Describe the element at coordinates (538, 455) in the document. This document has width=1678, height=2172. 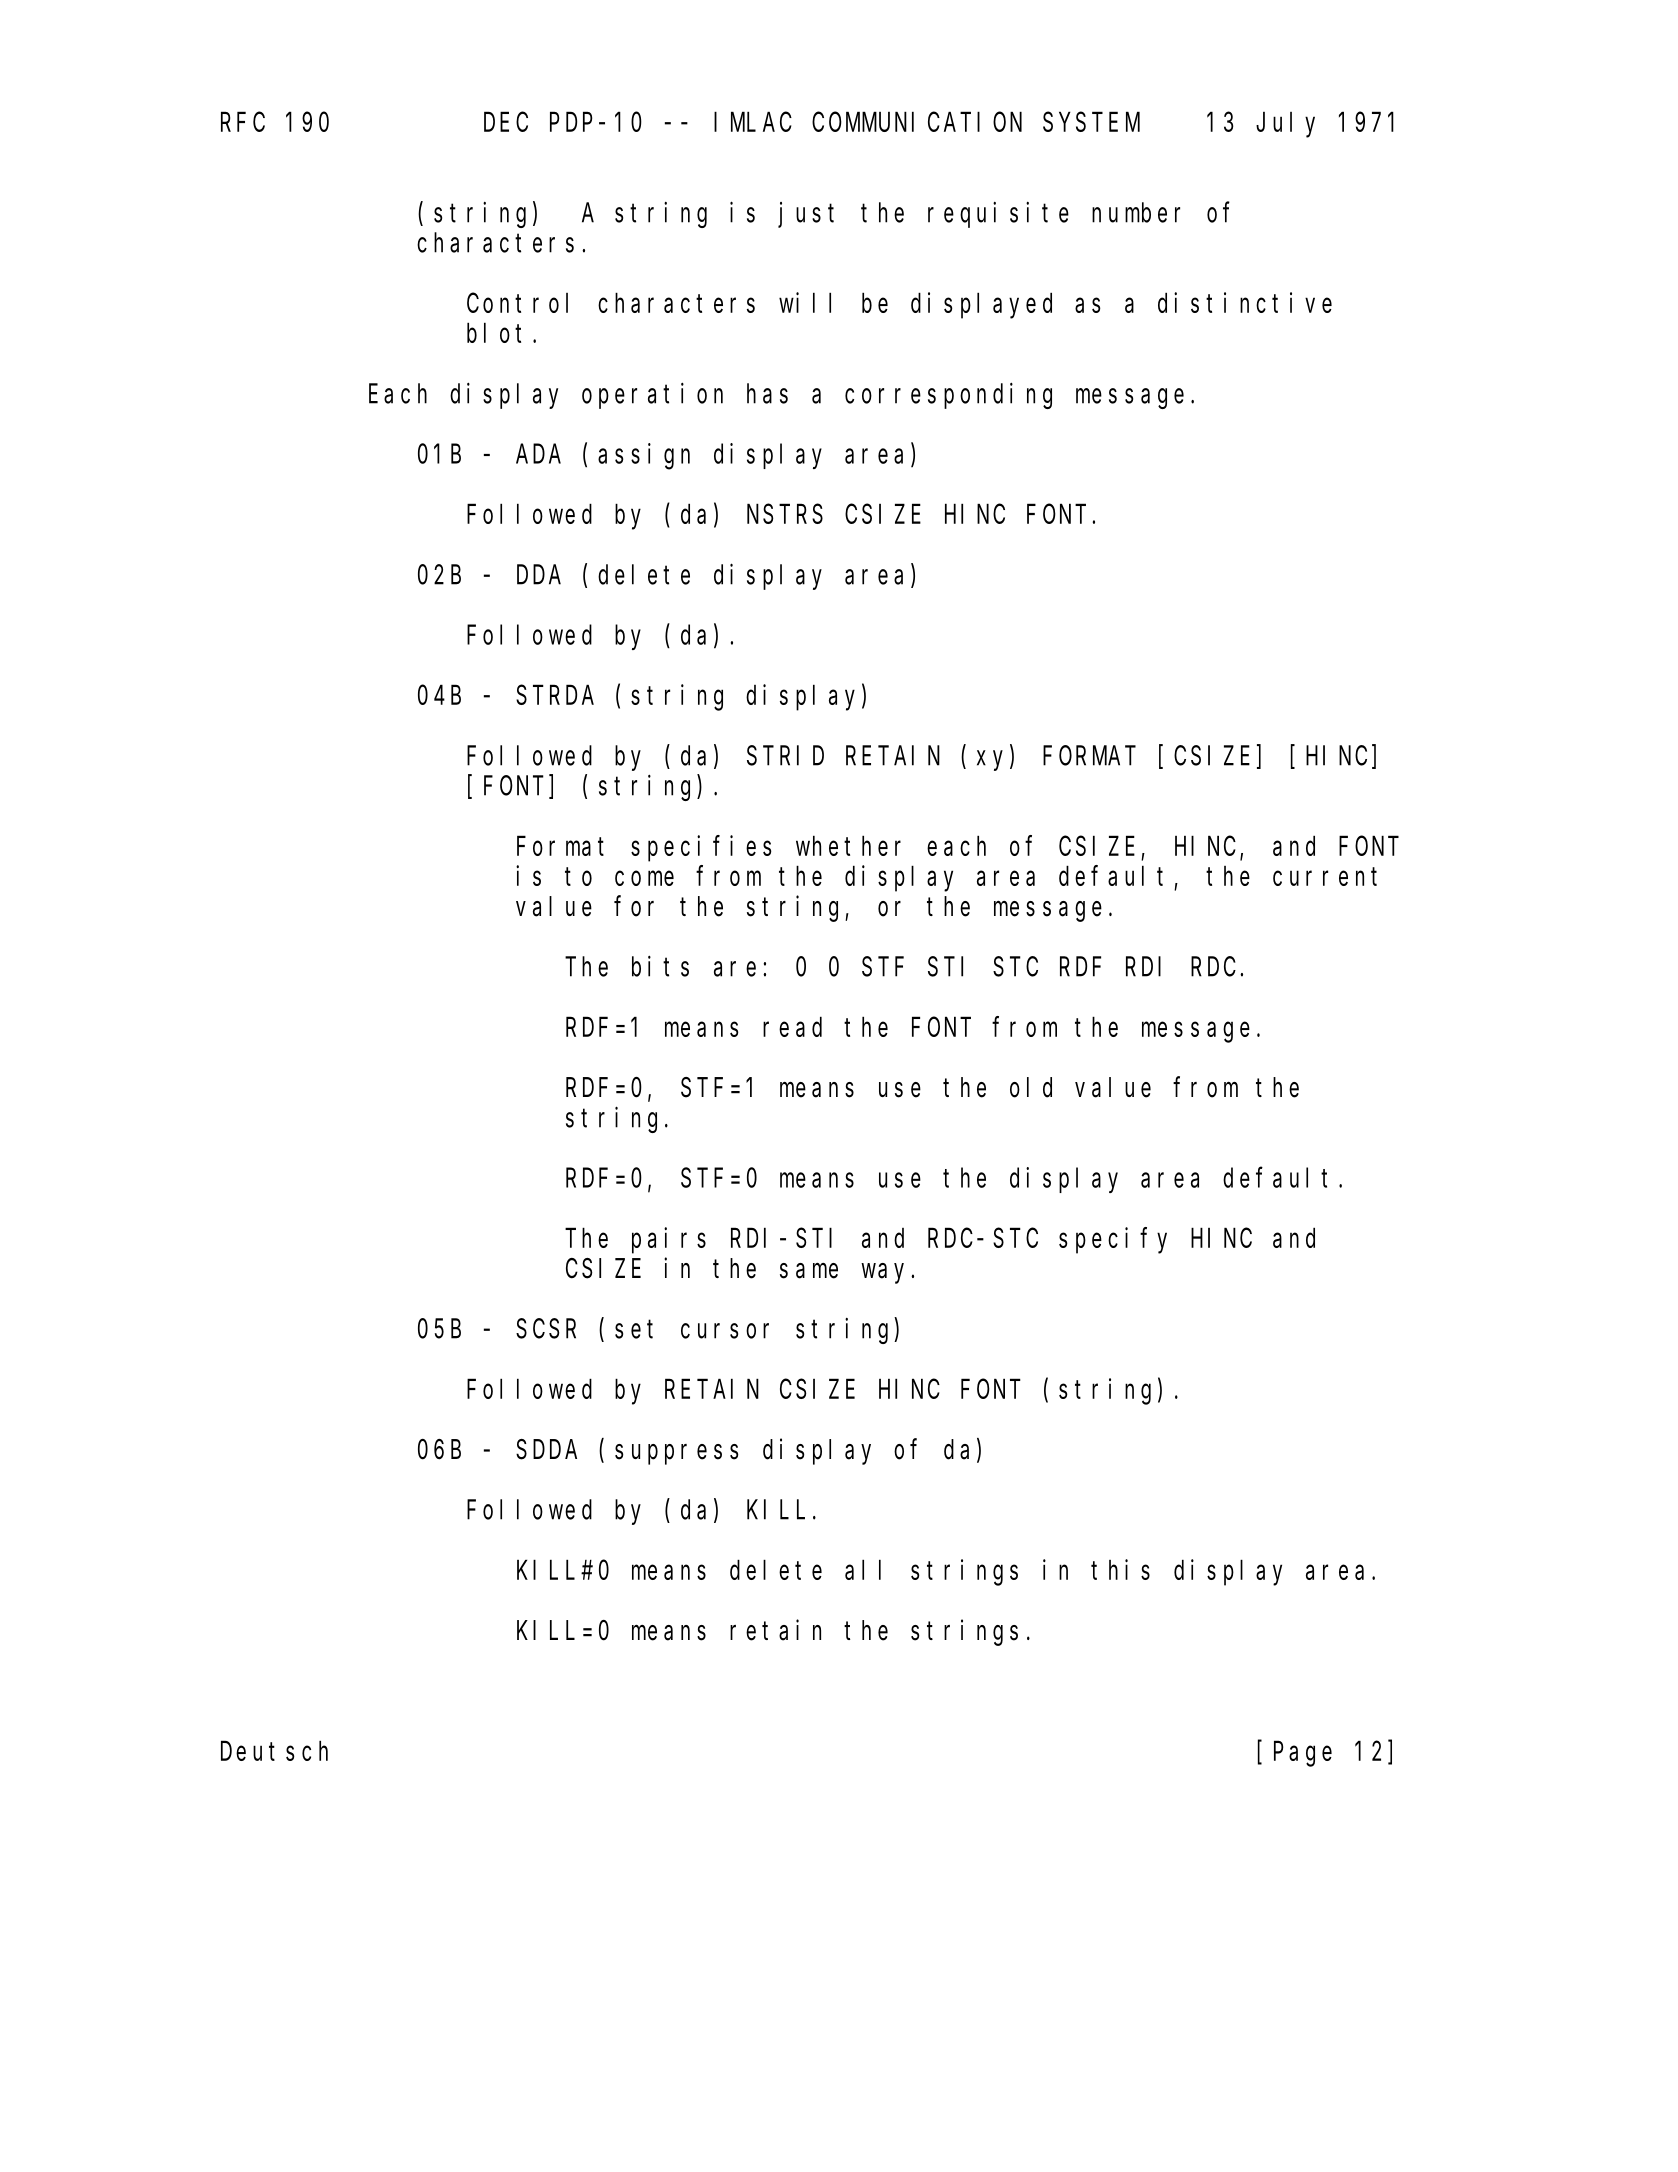
I see `ADA` at that location.
